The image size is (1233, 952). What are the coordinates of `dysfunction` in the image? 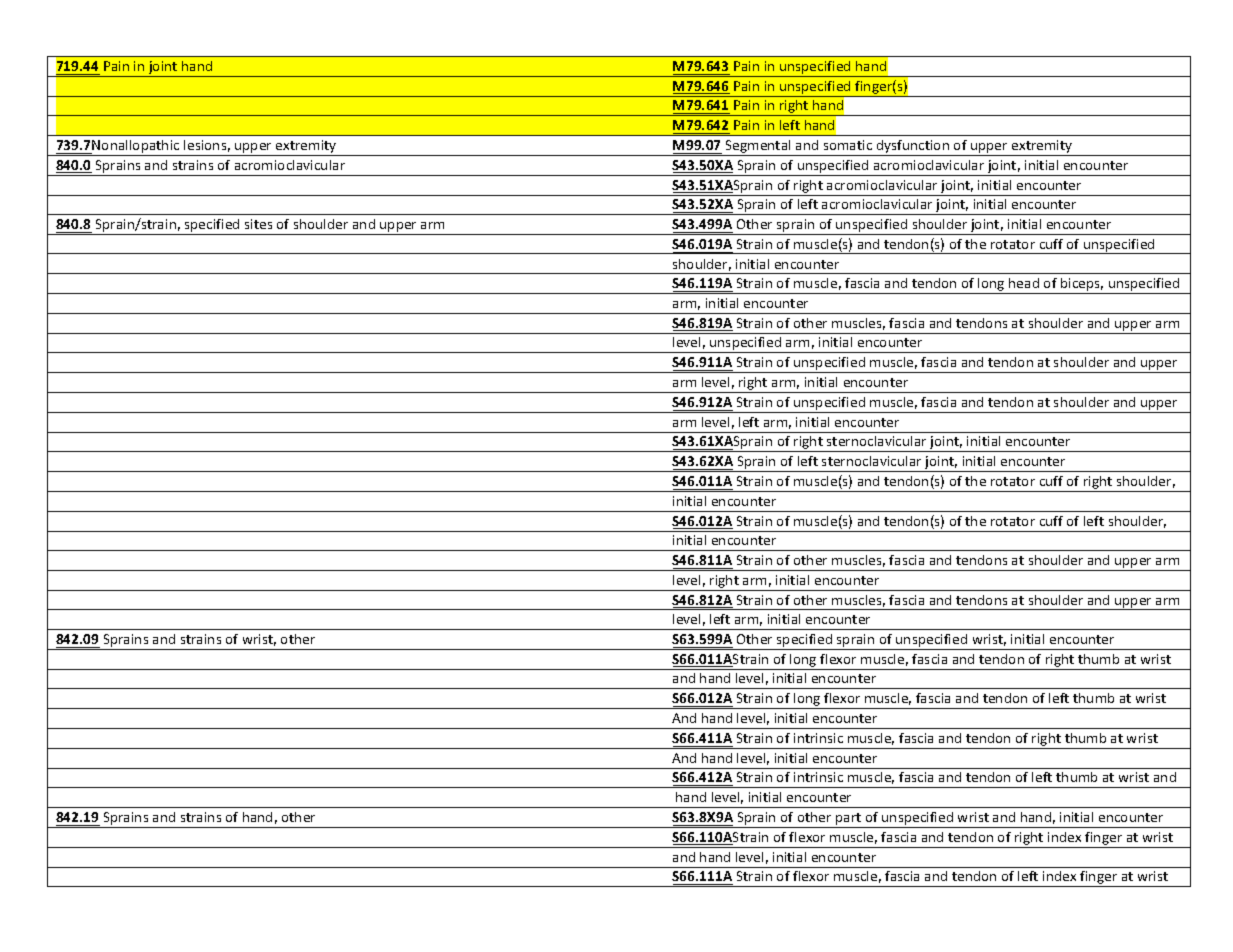 It's located at (913, 148).
